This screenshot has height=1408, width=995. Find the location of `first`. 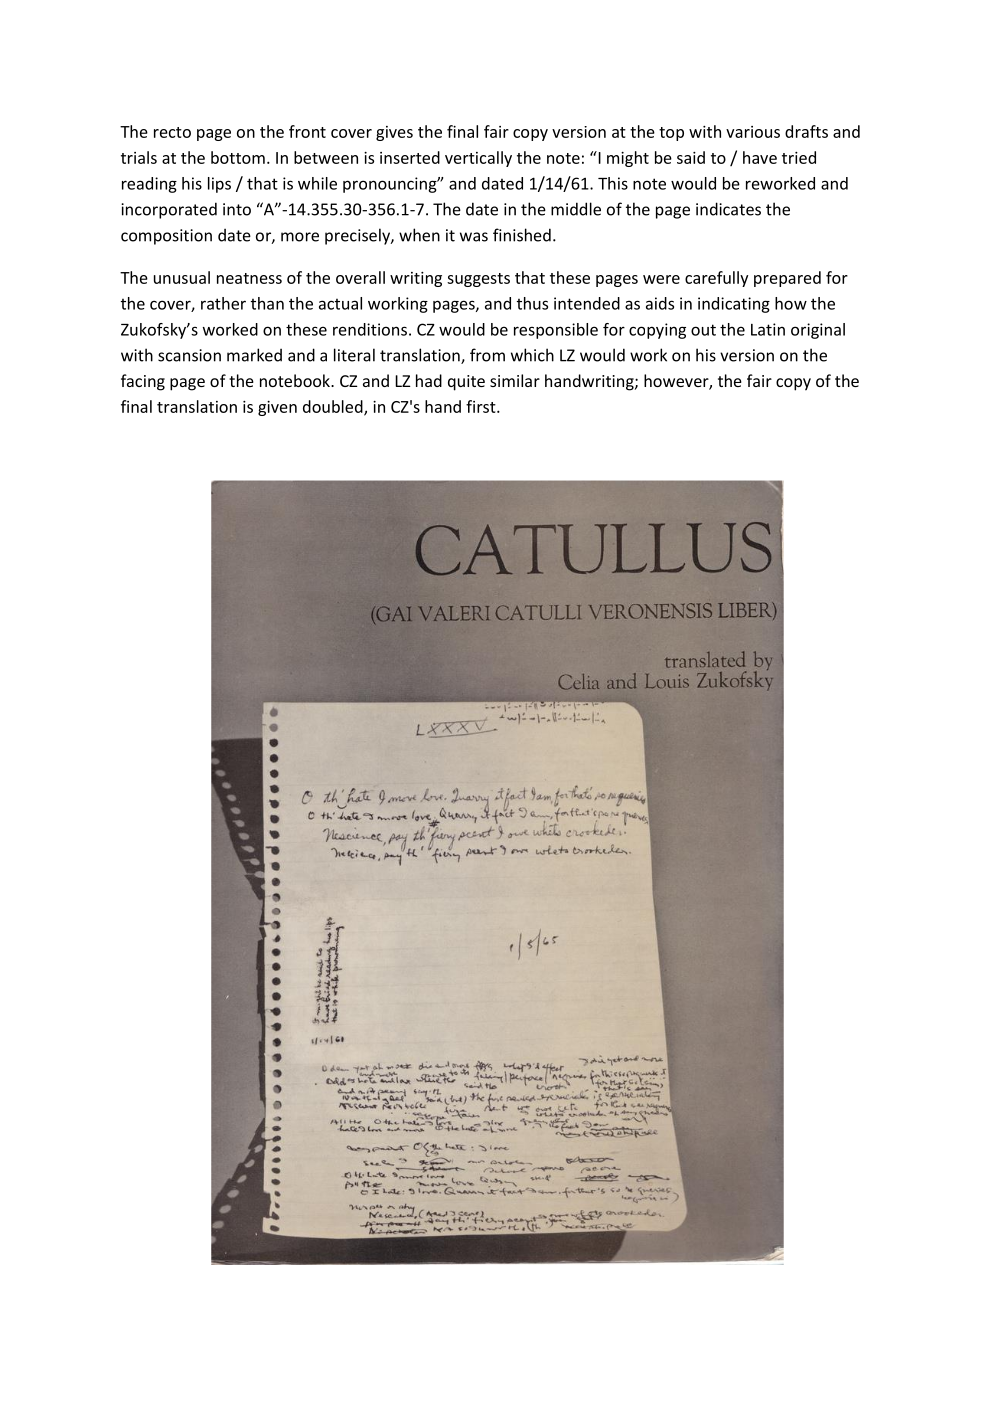

first is located at coordinates (482, 406).
